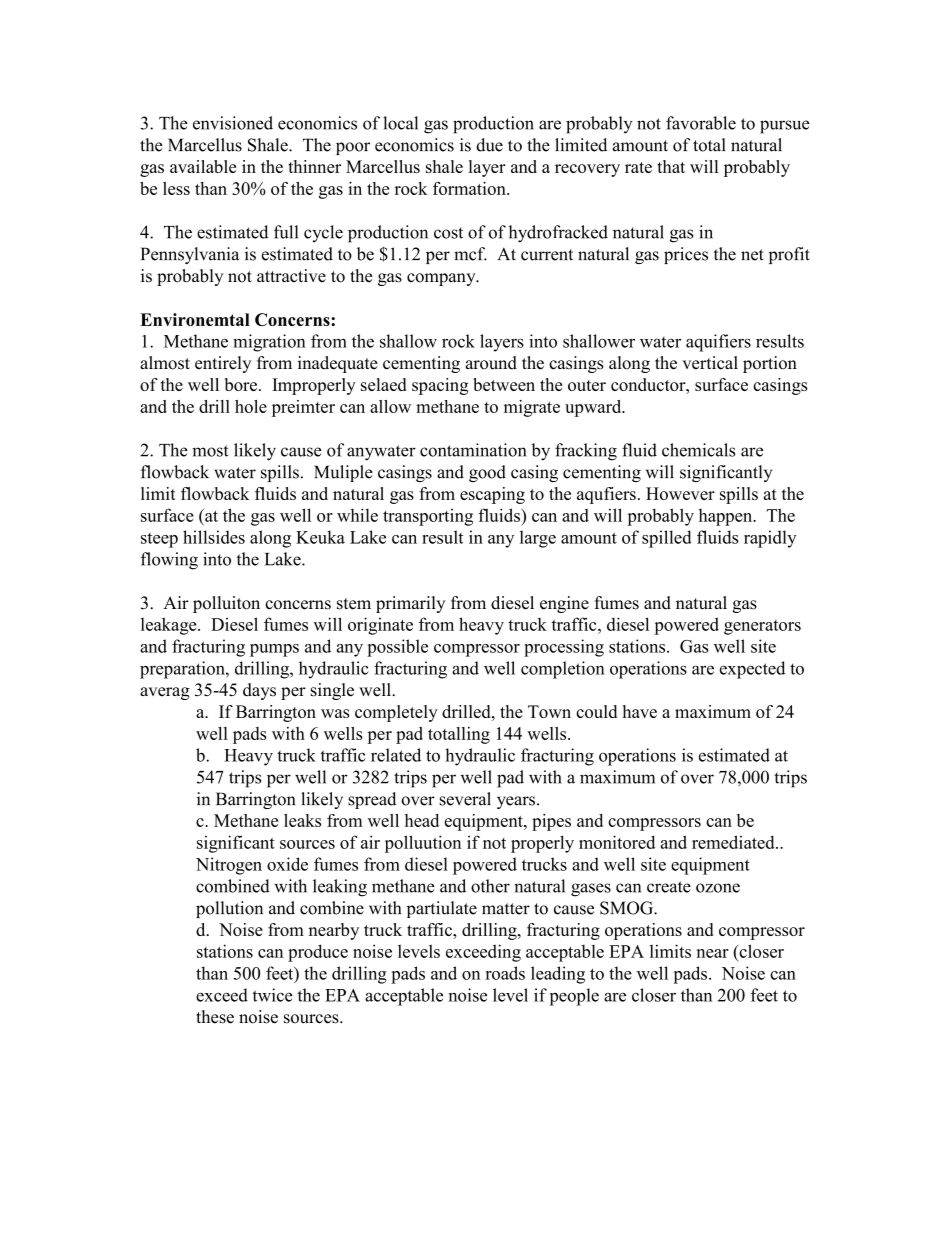  What do you see at coordinates (272, 995) in the image?
I see `twice` at bounding box center [272, 995].
